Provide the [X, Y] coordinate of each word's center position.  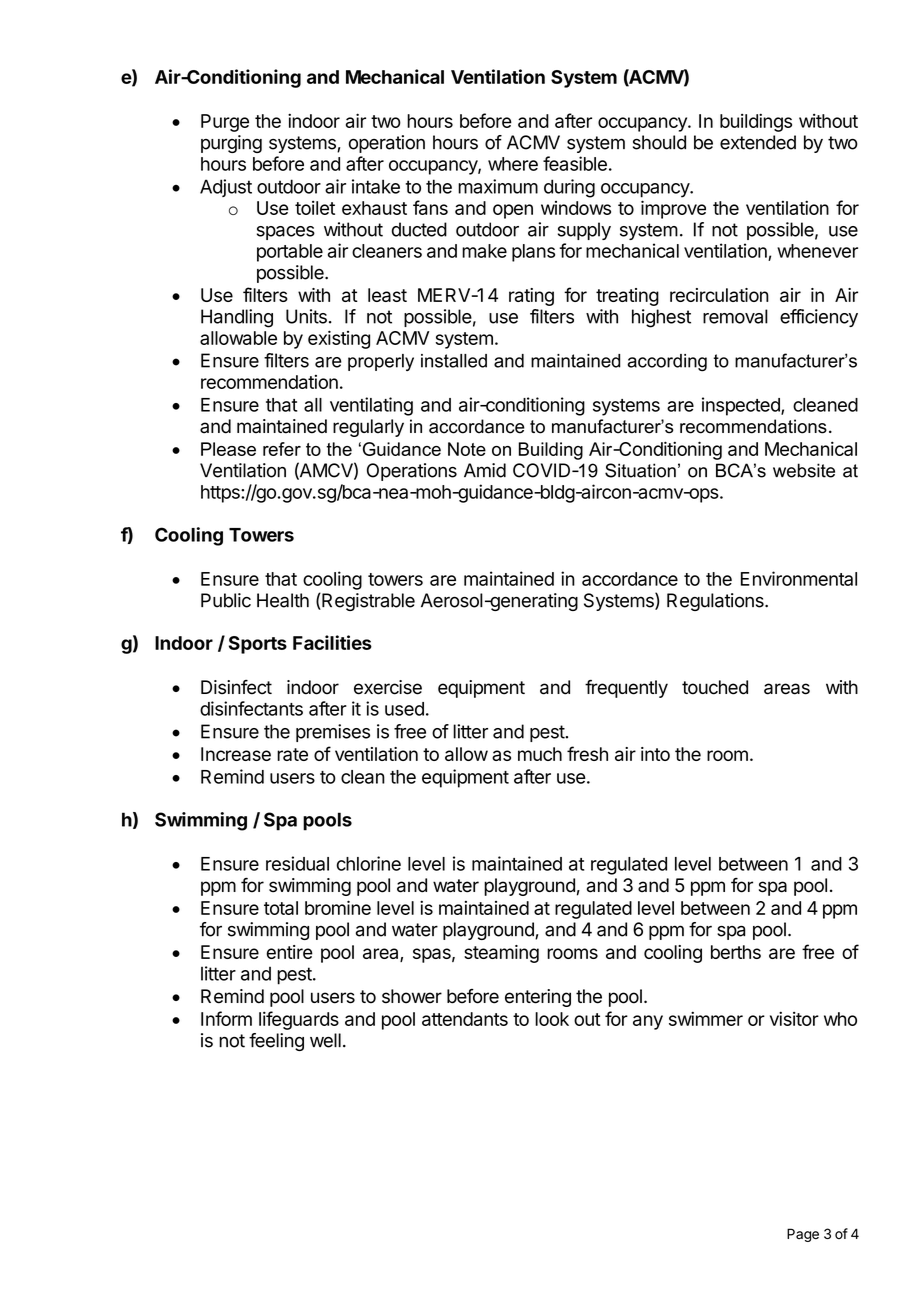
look [552, 1019]
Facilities [332, 642]
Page [803, 1235]
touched [715, 687]
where [513, 164]
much [540, 754]
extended [758, 142]
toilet [315, 208]
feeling [276, 1042]
